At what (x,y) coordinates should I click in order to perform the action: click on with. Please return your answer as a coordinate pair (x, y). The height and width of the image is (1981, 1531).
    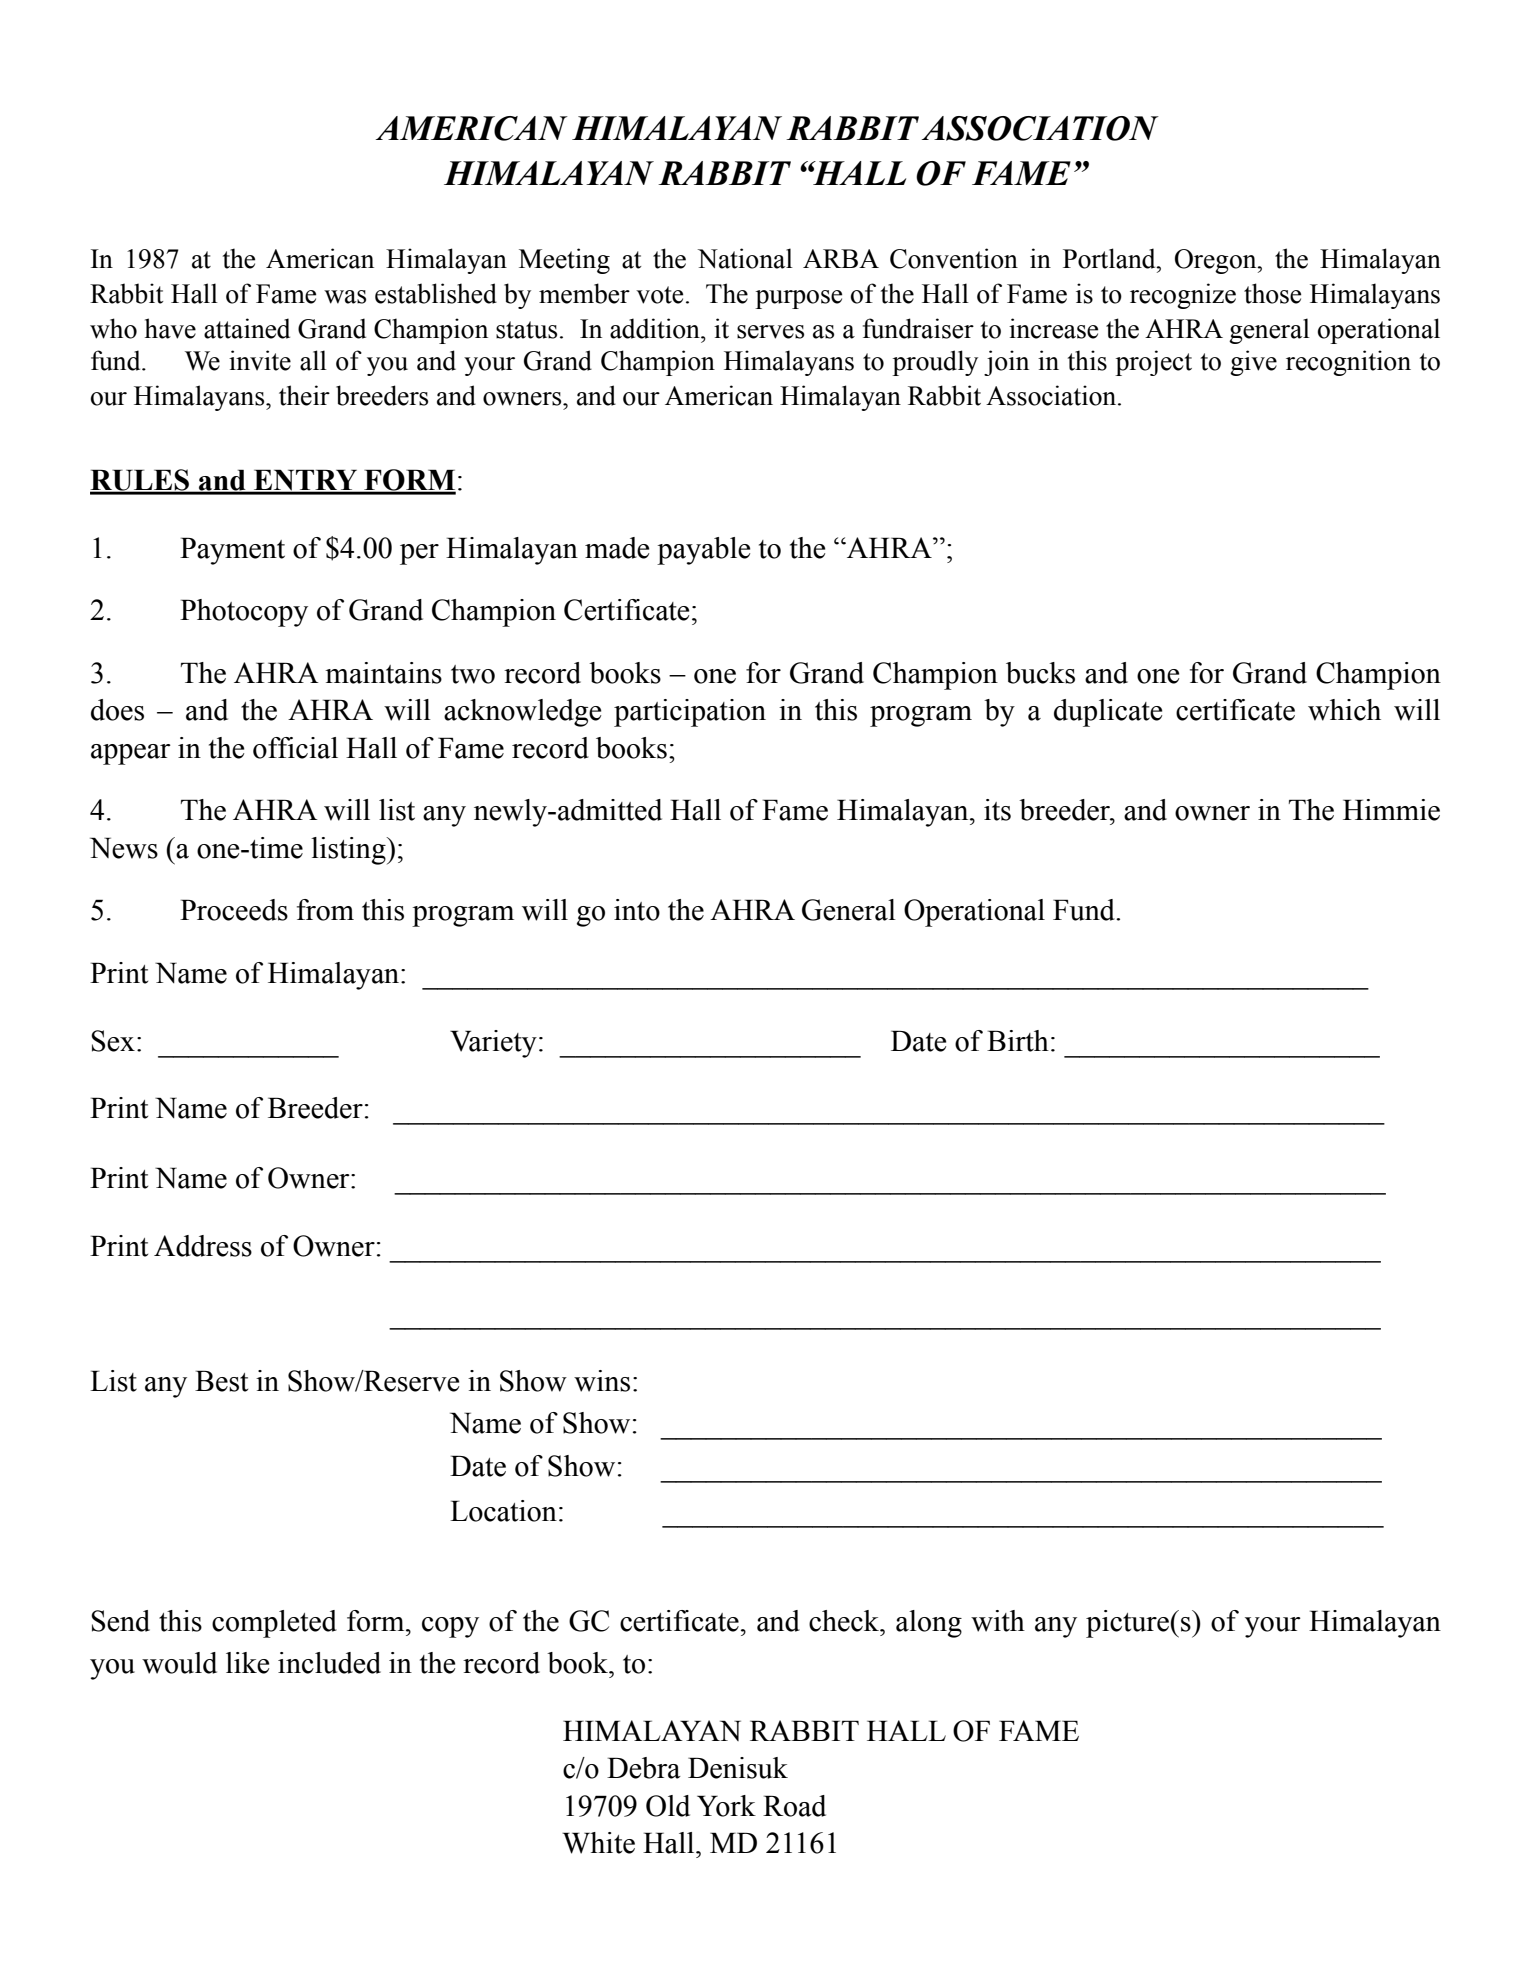
    Looking at the image, I should click on (998, 1621).
